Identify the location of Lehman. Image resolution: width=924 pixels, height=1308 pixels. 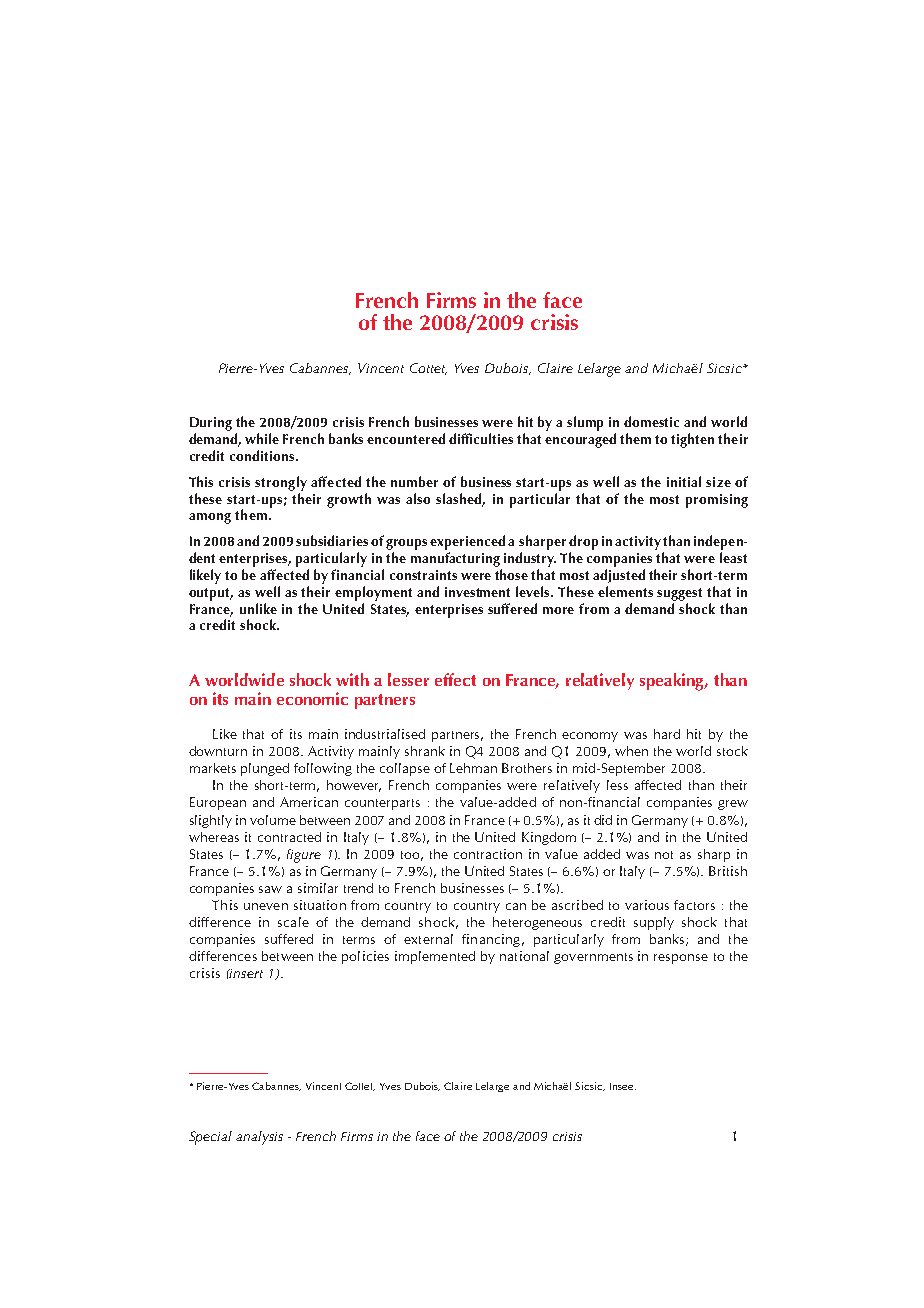
(473, 768).
